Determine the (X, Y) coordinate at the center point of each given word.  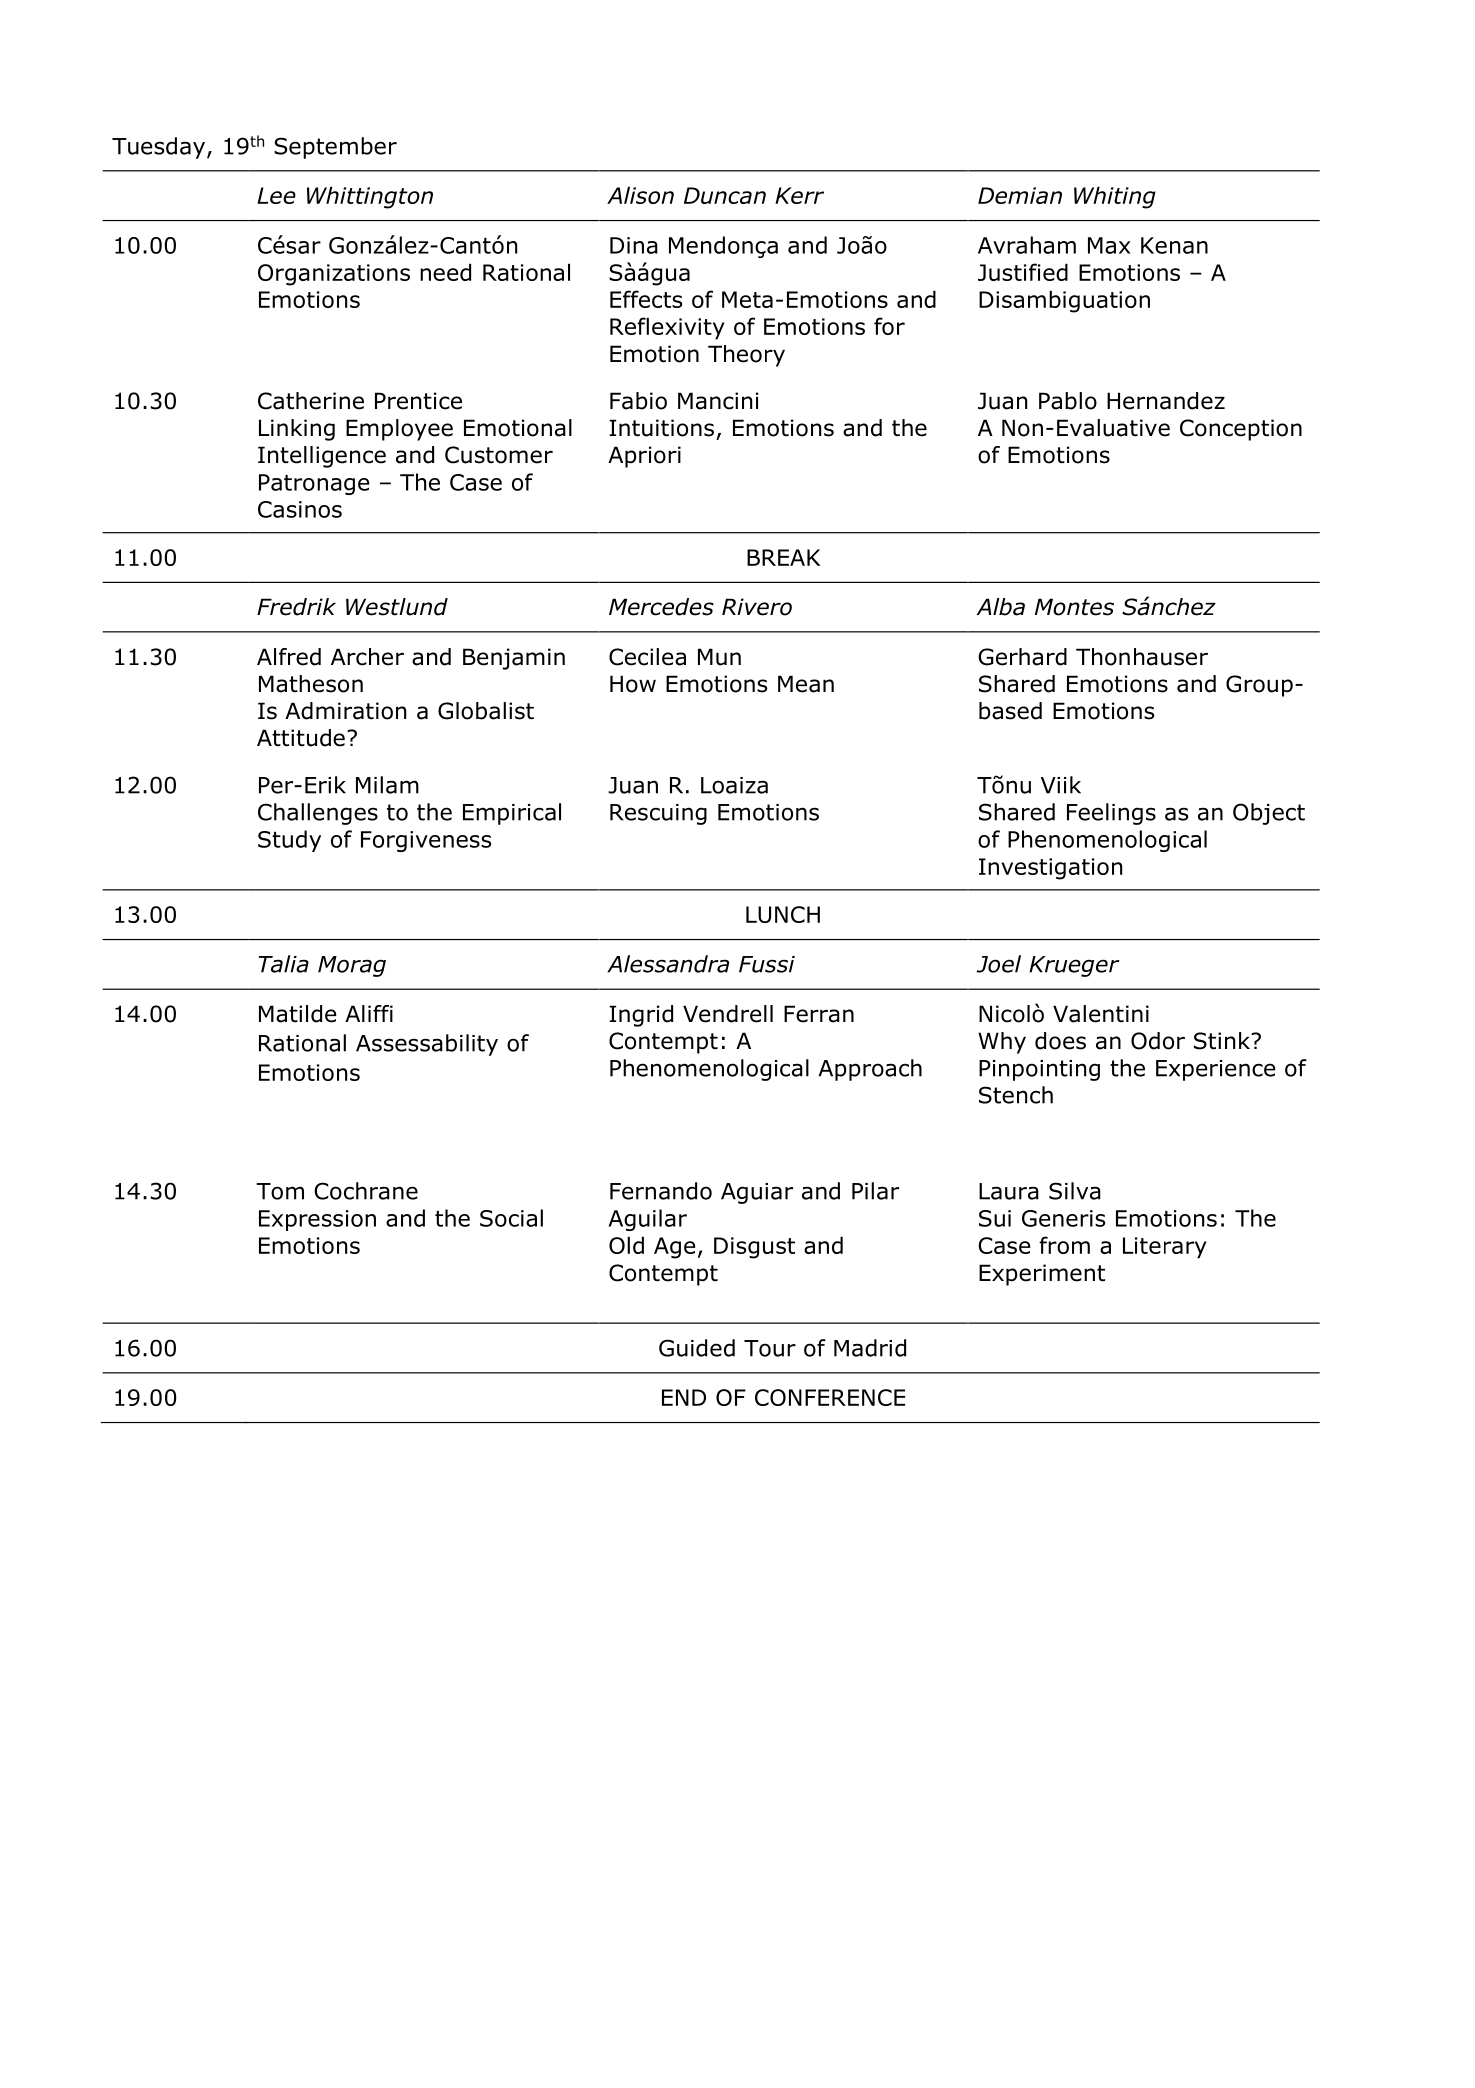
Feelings (1111, 814)
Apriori (644, 457)
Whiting (1115, 197)
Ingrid (641, 1016)
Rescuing (658, 814)
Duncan (725, 195)
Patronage (314, 484)
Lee (276, 195)
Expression (317, 1220)
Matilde (298, 1014)
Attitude (301, 738)
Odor (1158, 1041)
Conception (1241, 430)
